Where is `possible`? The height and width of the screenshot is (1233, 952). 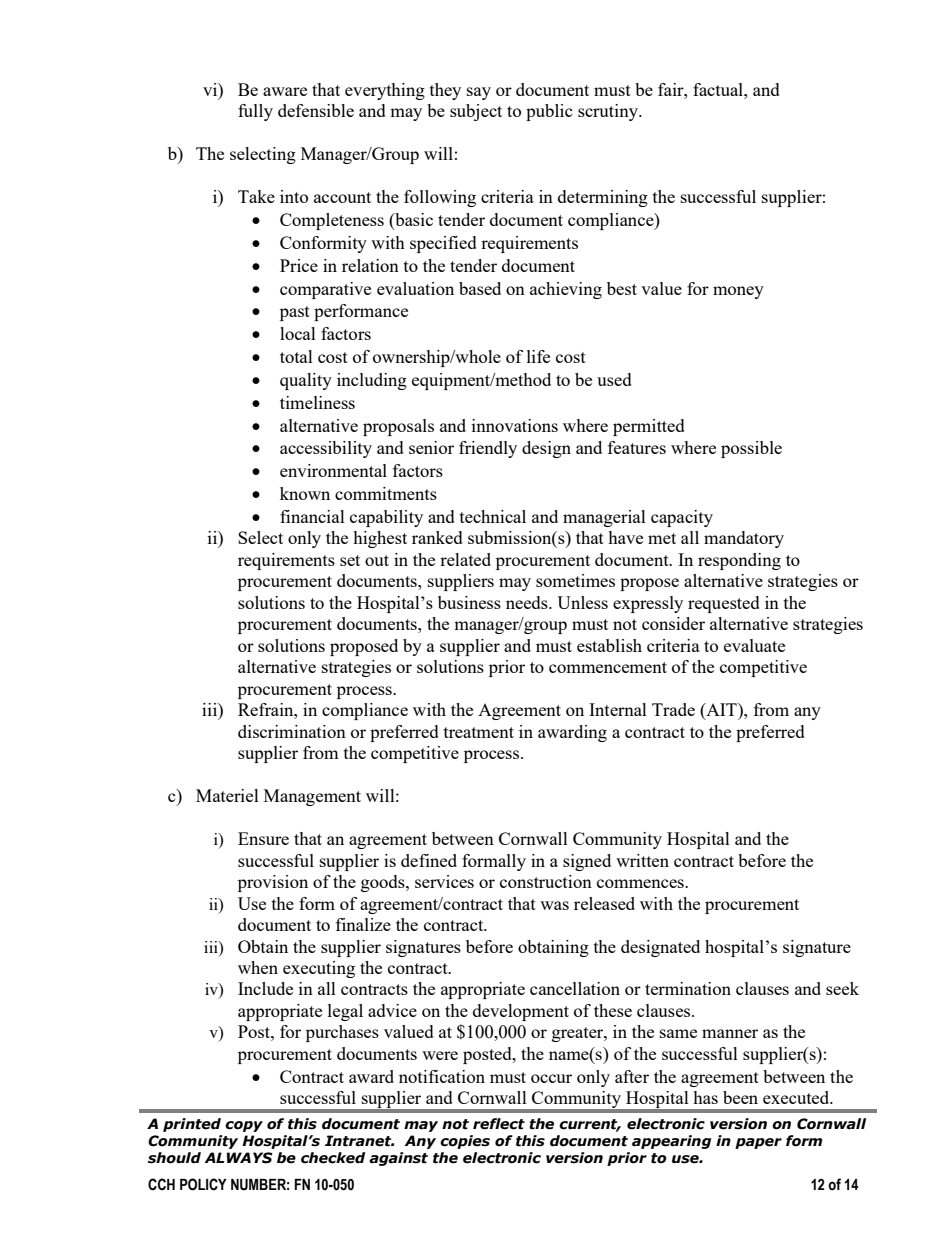
possible is located at coordinates (751, 449).
